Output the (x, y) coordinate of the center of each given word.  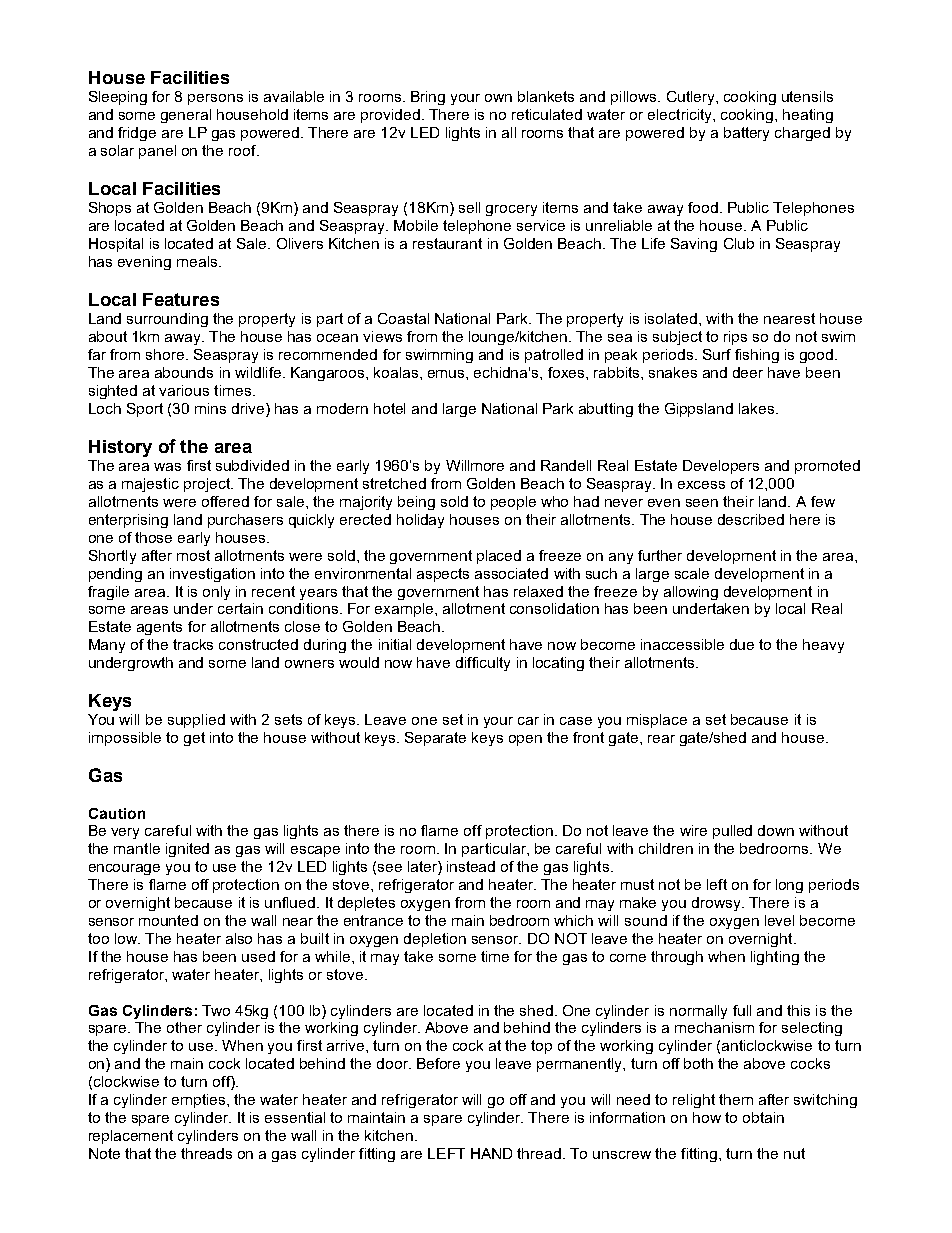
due (742, 644)
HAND (491, 1153)
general (186, 116)
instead (471, 866)
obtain (763, 1117)
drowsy (717, 904)
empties (200, 1101)
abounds (184, 372)
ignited (187, 850)
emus (447, 374)
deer (748, 372)
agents (159, 628)
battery (746, 134)
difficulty (483, 664)
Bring (428, 98)
